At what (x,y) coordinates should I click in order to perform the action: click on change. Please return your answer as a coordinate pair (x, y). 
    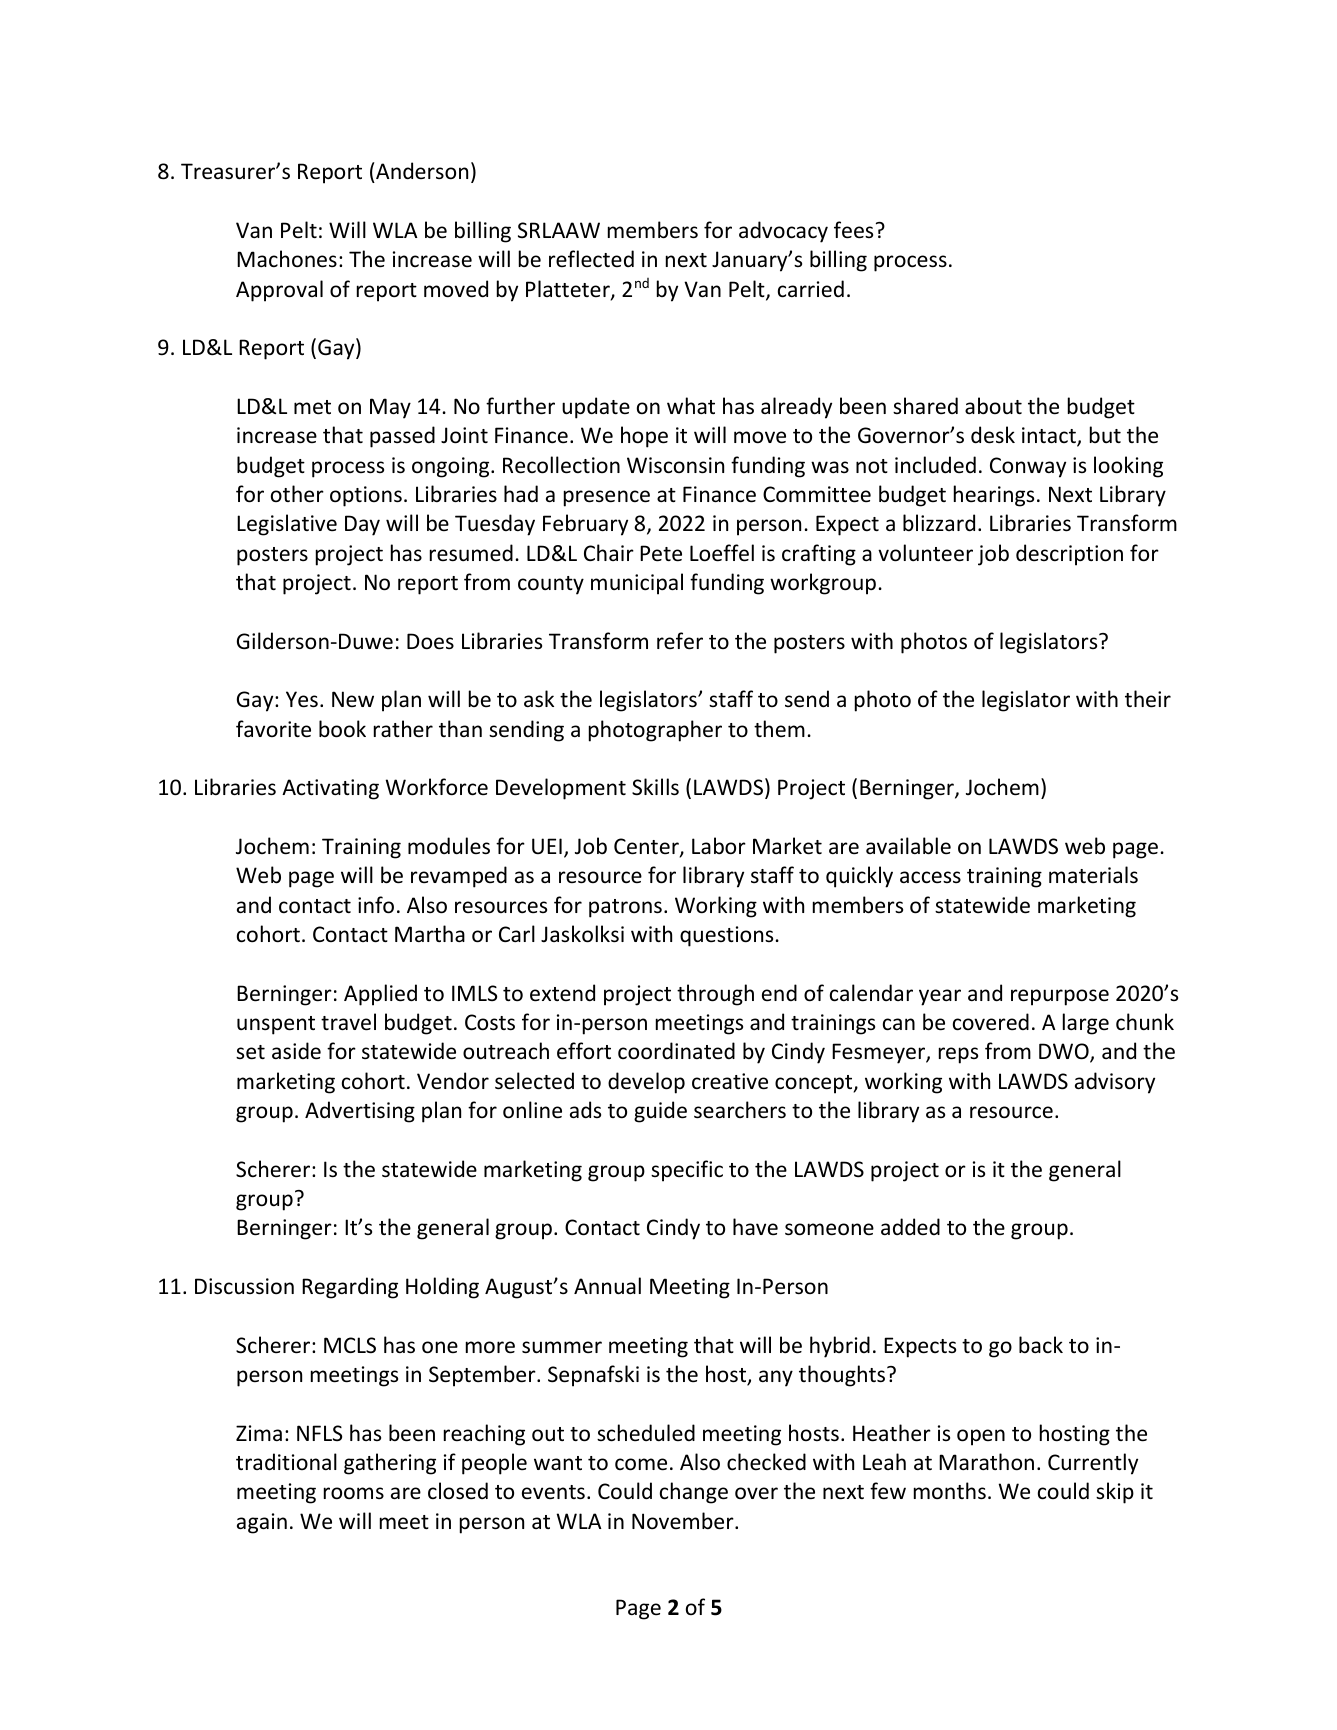
    Looking at the image, I should click on (694, 1493).
